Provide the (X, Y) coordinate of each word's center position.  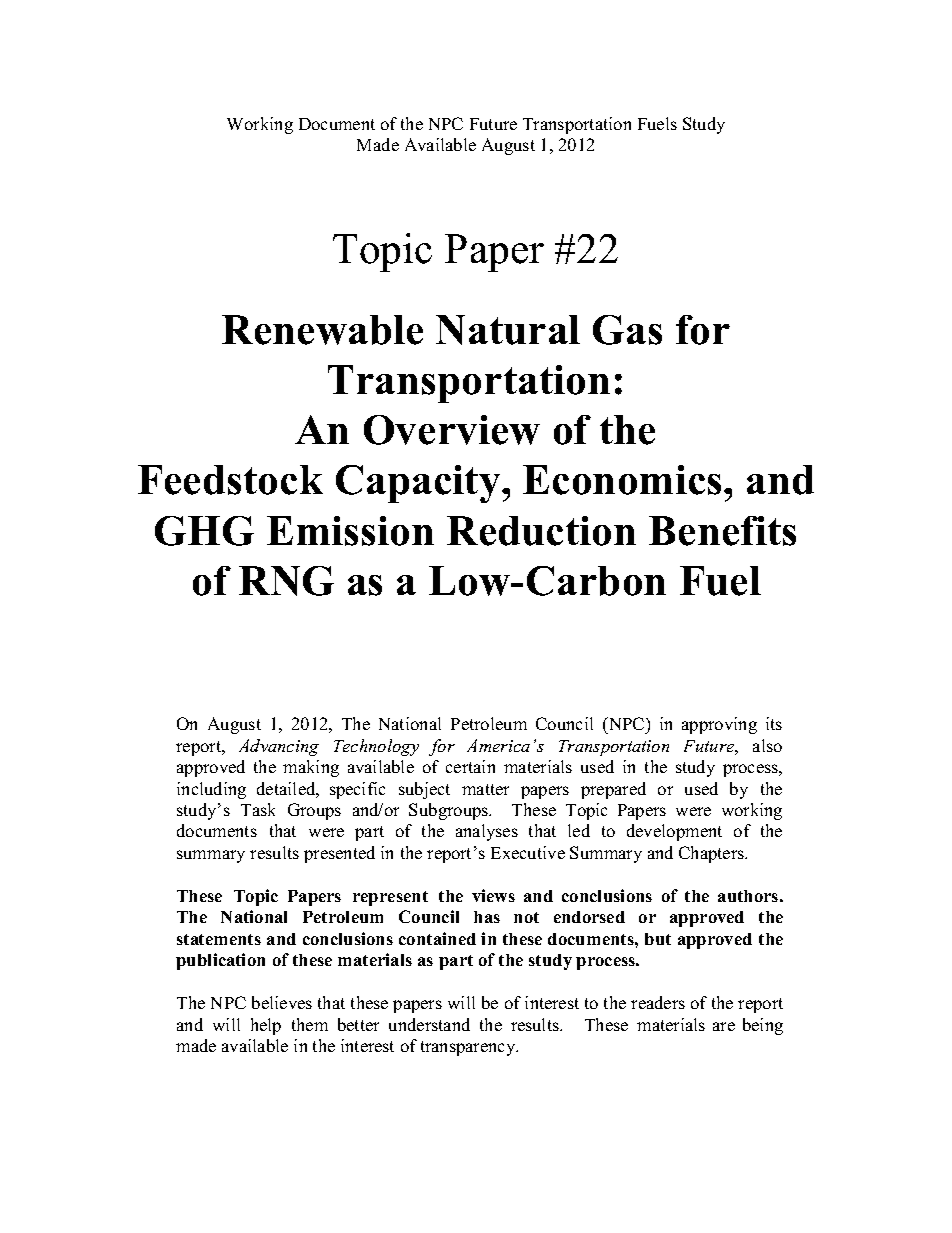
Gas (627, 330)
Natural (508, 330)
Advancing (279, 747)
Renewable (322, 330)
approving (719, 725)
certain (470, 766)
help (266, 1026)
